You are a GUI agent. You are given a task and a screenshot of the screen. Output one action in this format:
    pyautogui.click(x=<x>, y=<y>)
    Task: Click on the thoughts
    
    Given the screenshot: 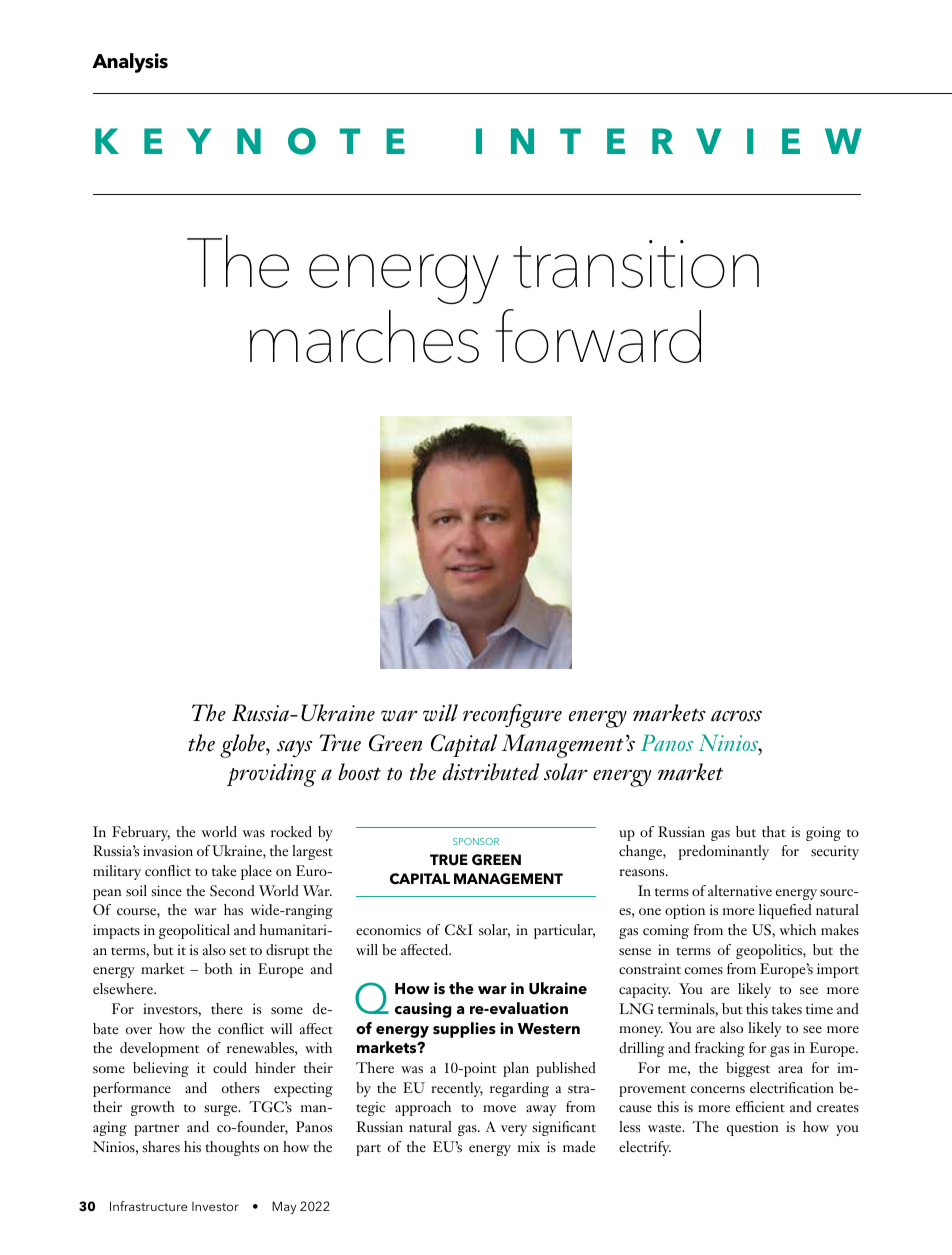 What is the action you would take?
    pyautogui.click(x=232, y=1148)
